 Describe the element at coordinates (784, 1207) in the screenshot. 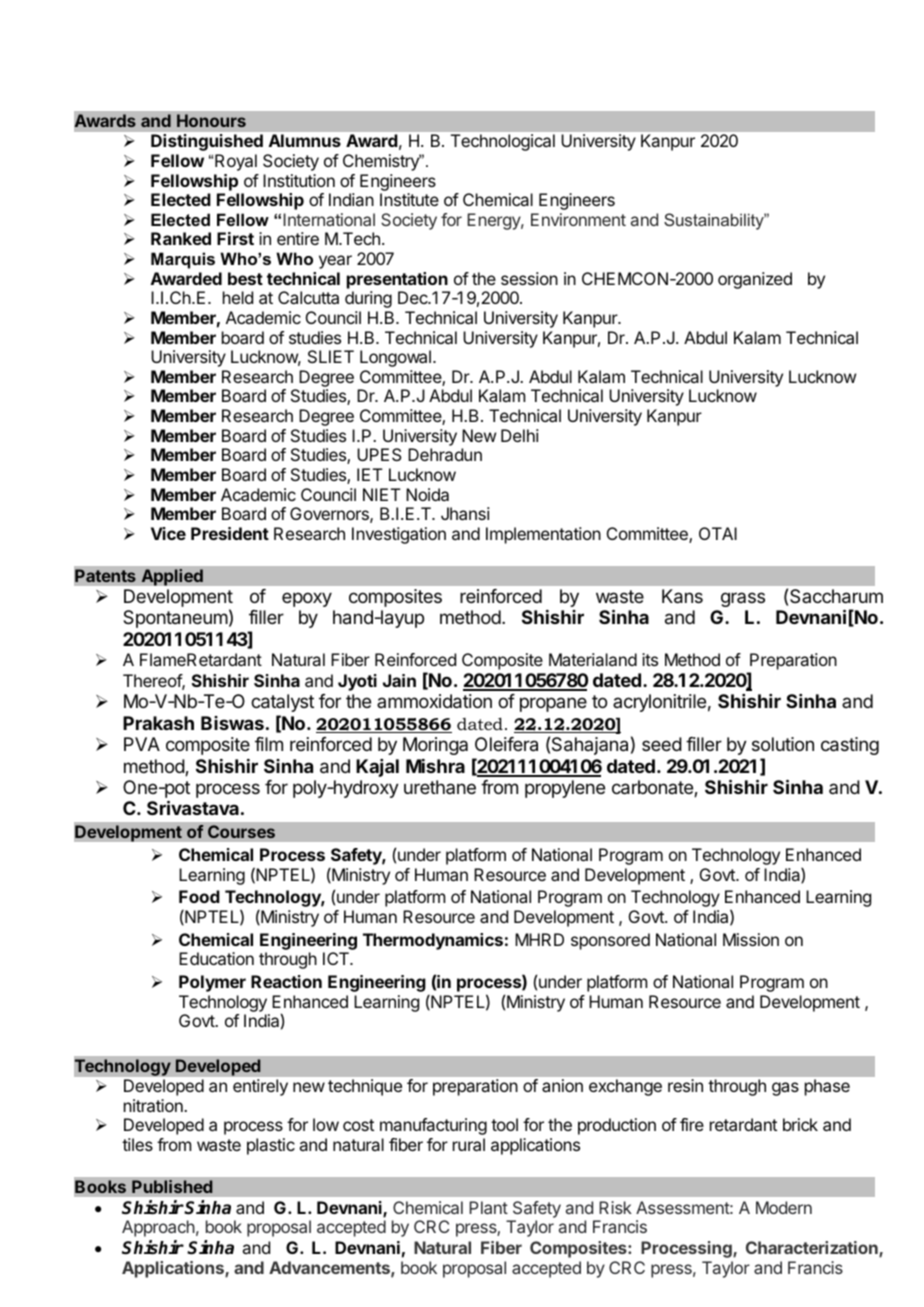

I see `Modern` at that location.
